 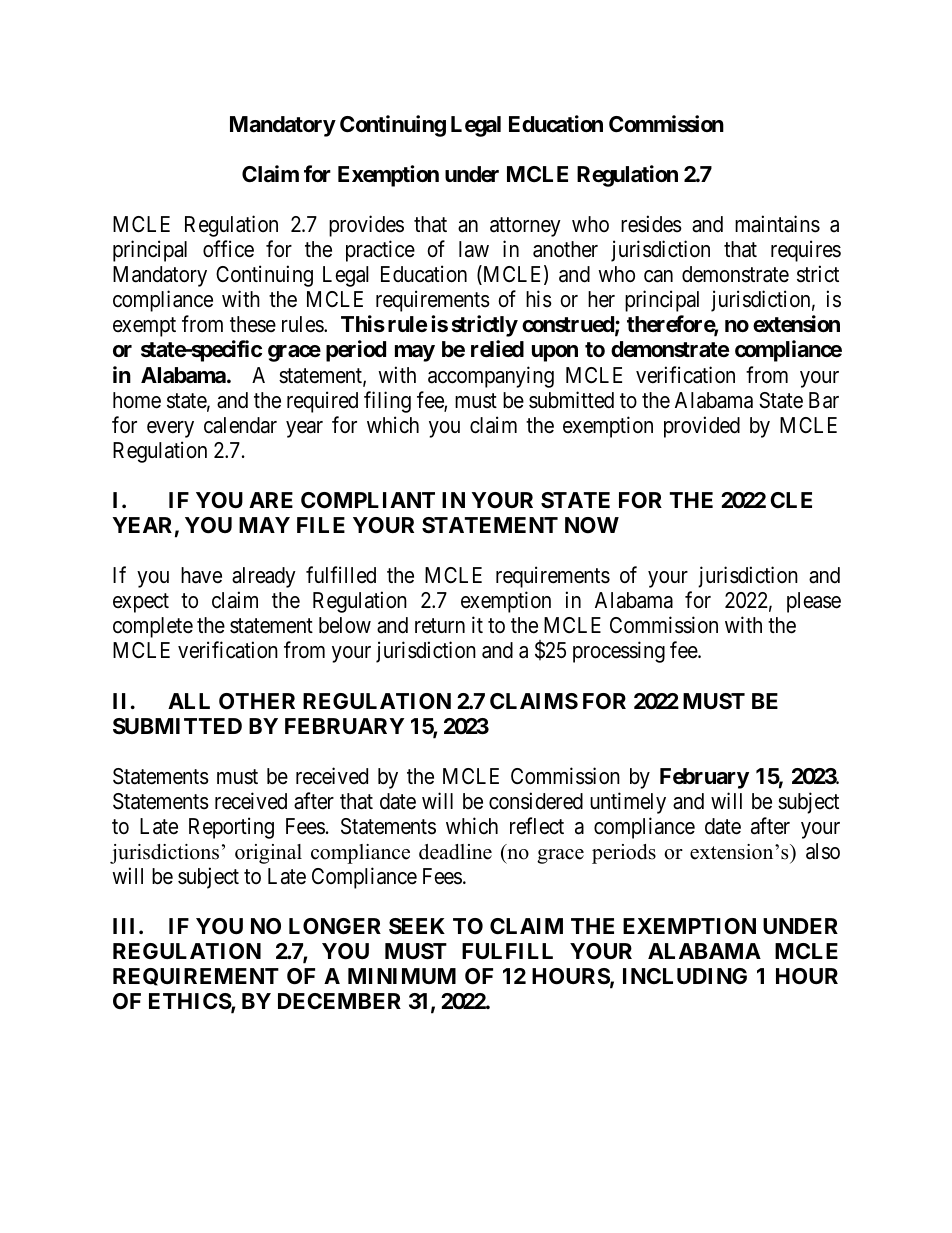 What do you see at coordinates (474, 249) in the page?
I see `law` at bounding box center [474, 249].
